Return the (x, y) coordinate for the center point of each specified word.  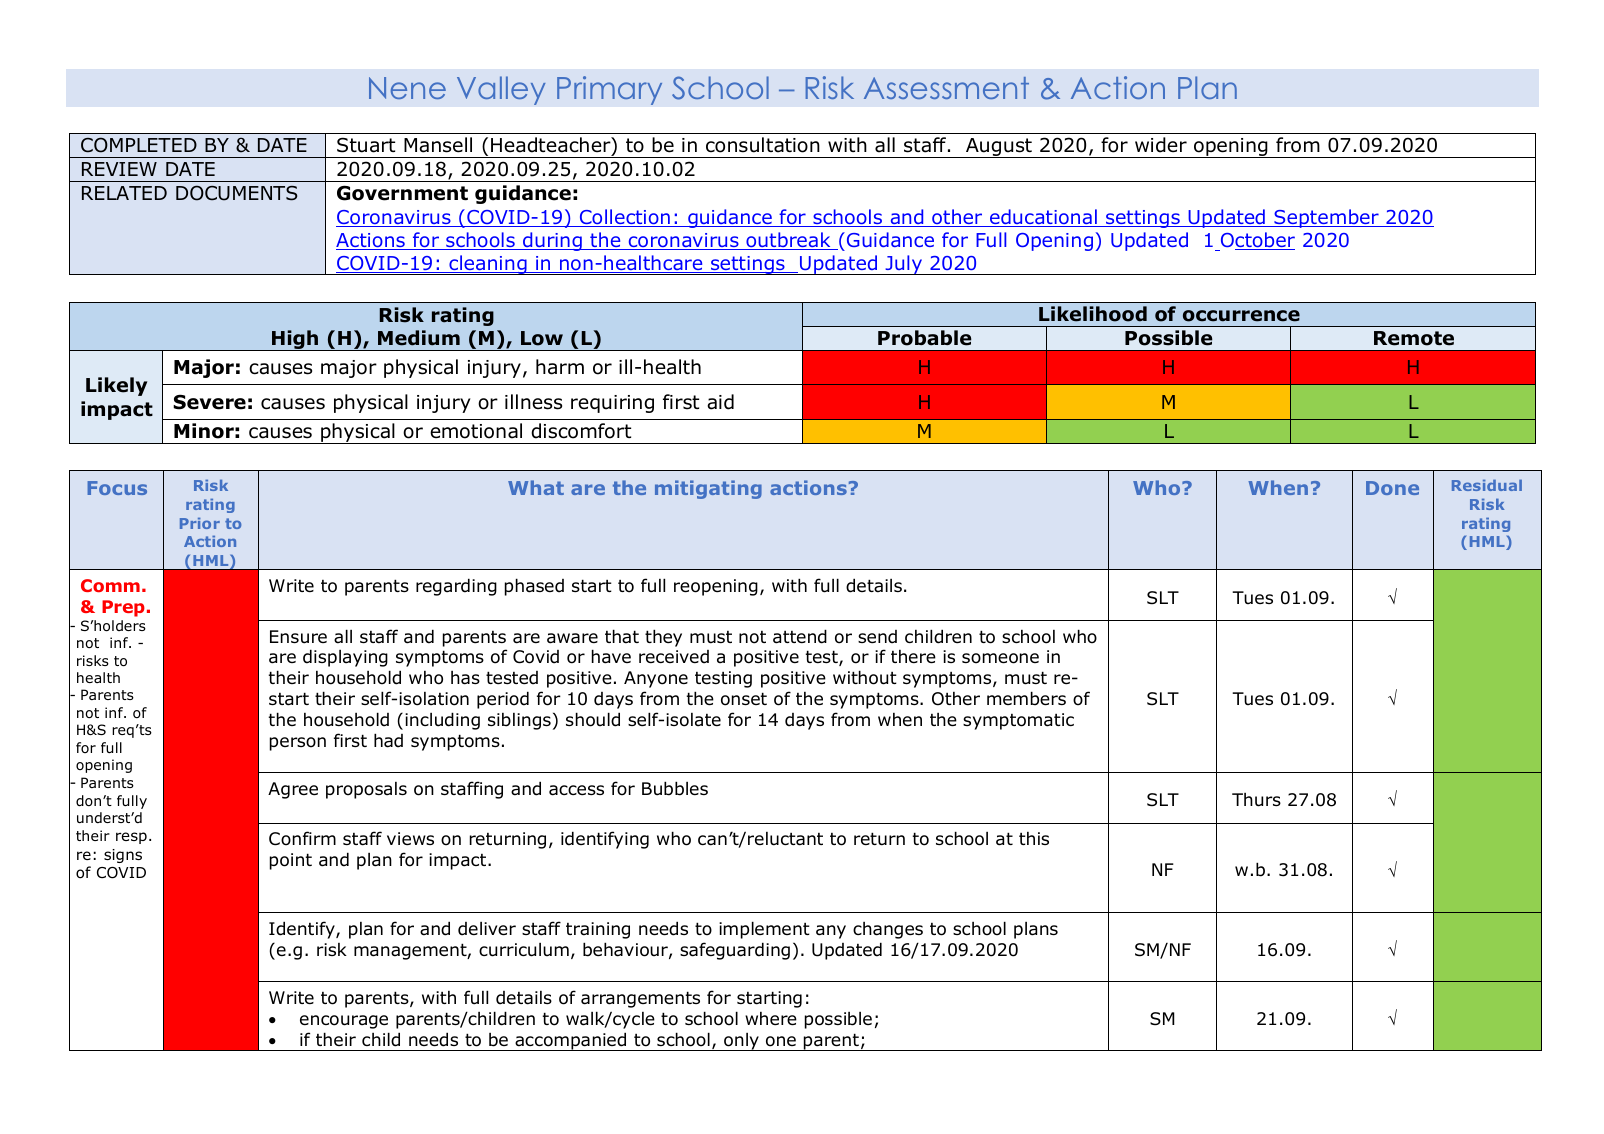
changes (888, 930)
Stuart (366, 145)
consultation (763, 145)
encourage (344, 1022)
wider (1161, 145)
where (771, 1019)
